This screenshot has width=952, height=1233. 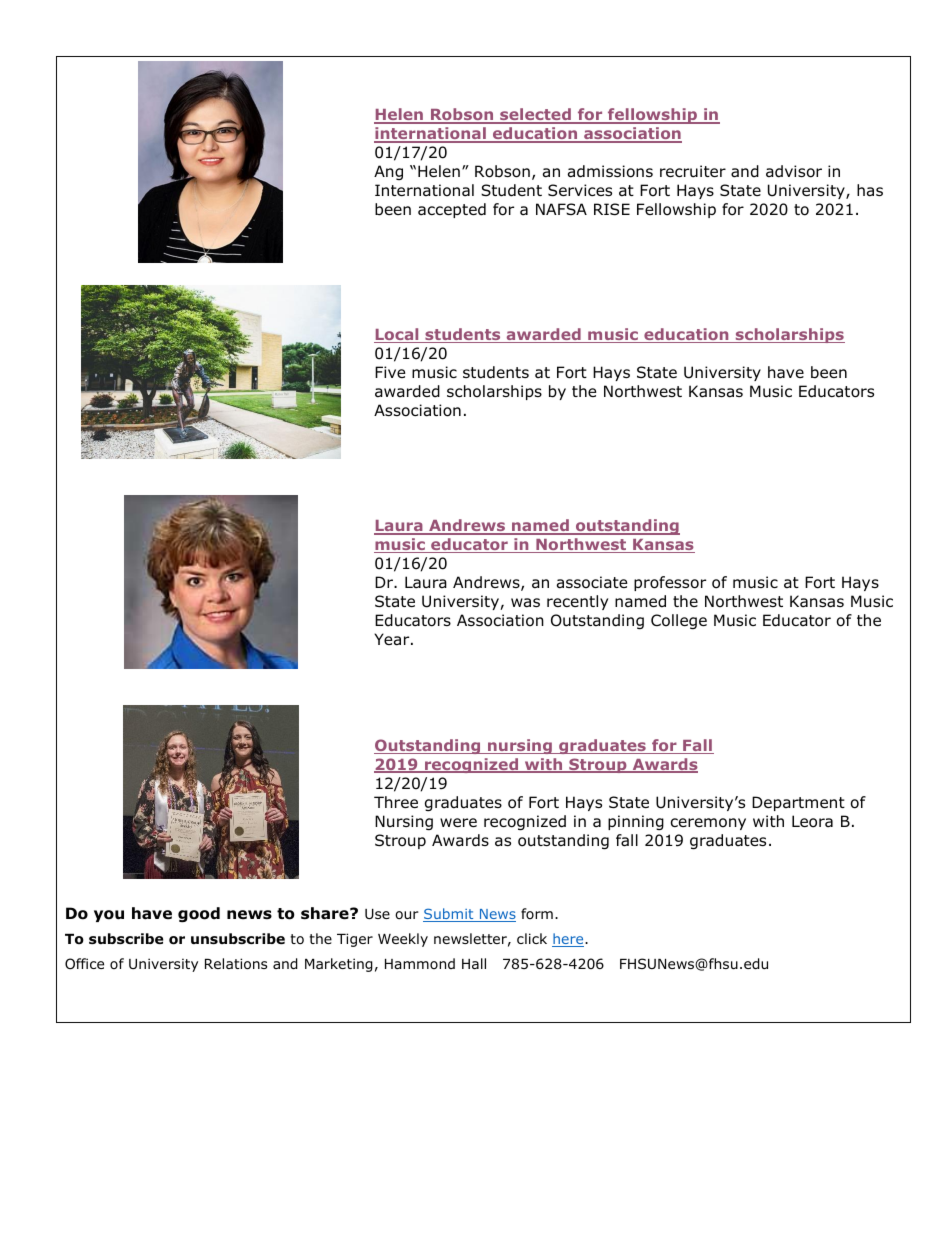 What do you see at coordinates (670, 583) in the screenshot?
I see `professor` at bounding box center [670, 583].
